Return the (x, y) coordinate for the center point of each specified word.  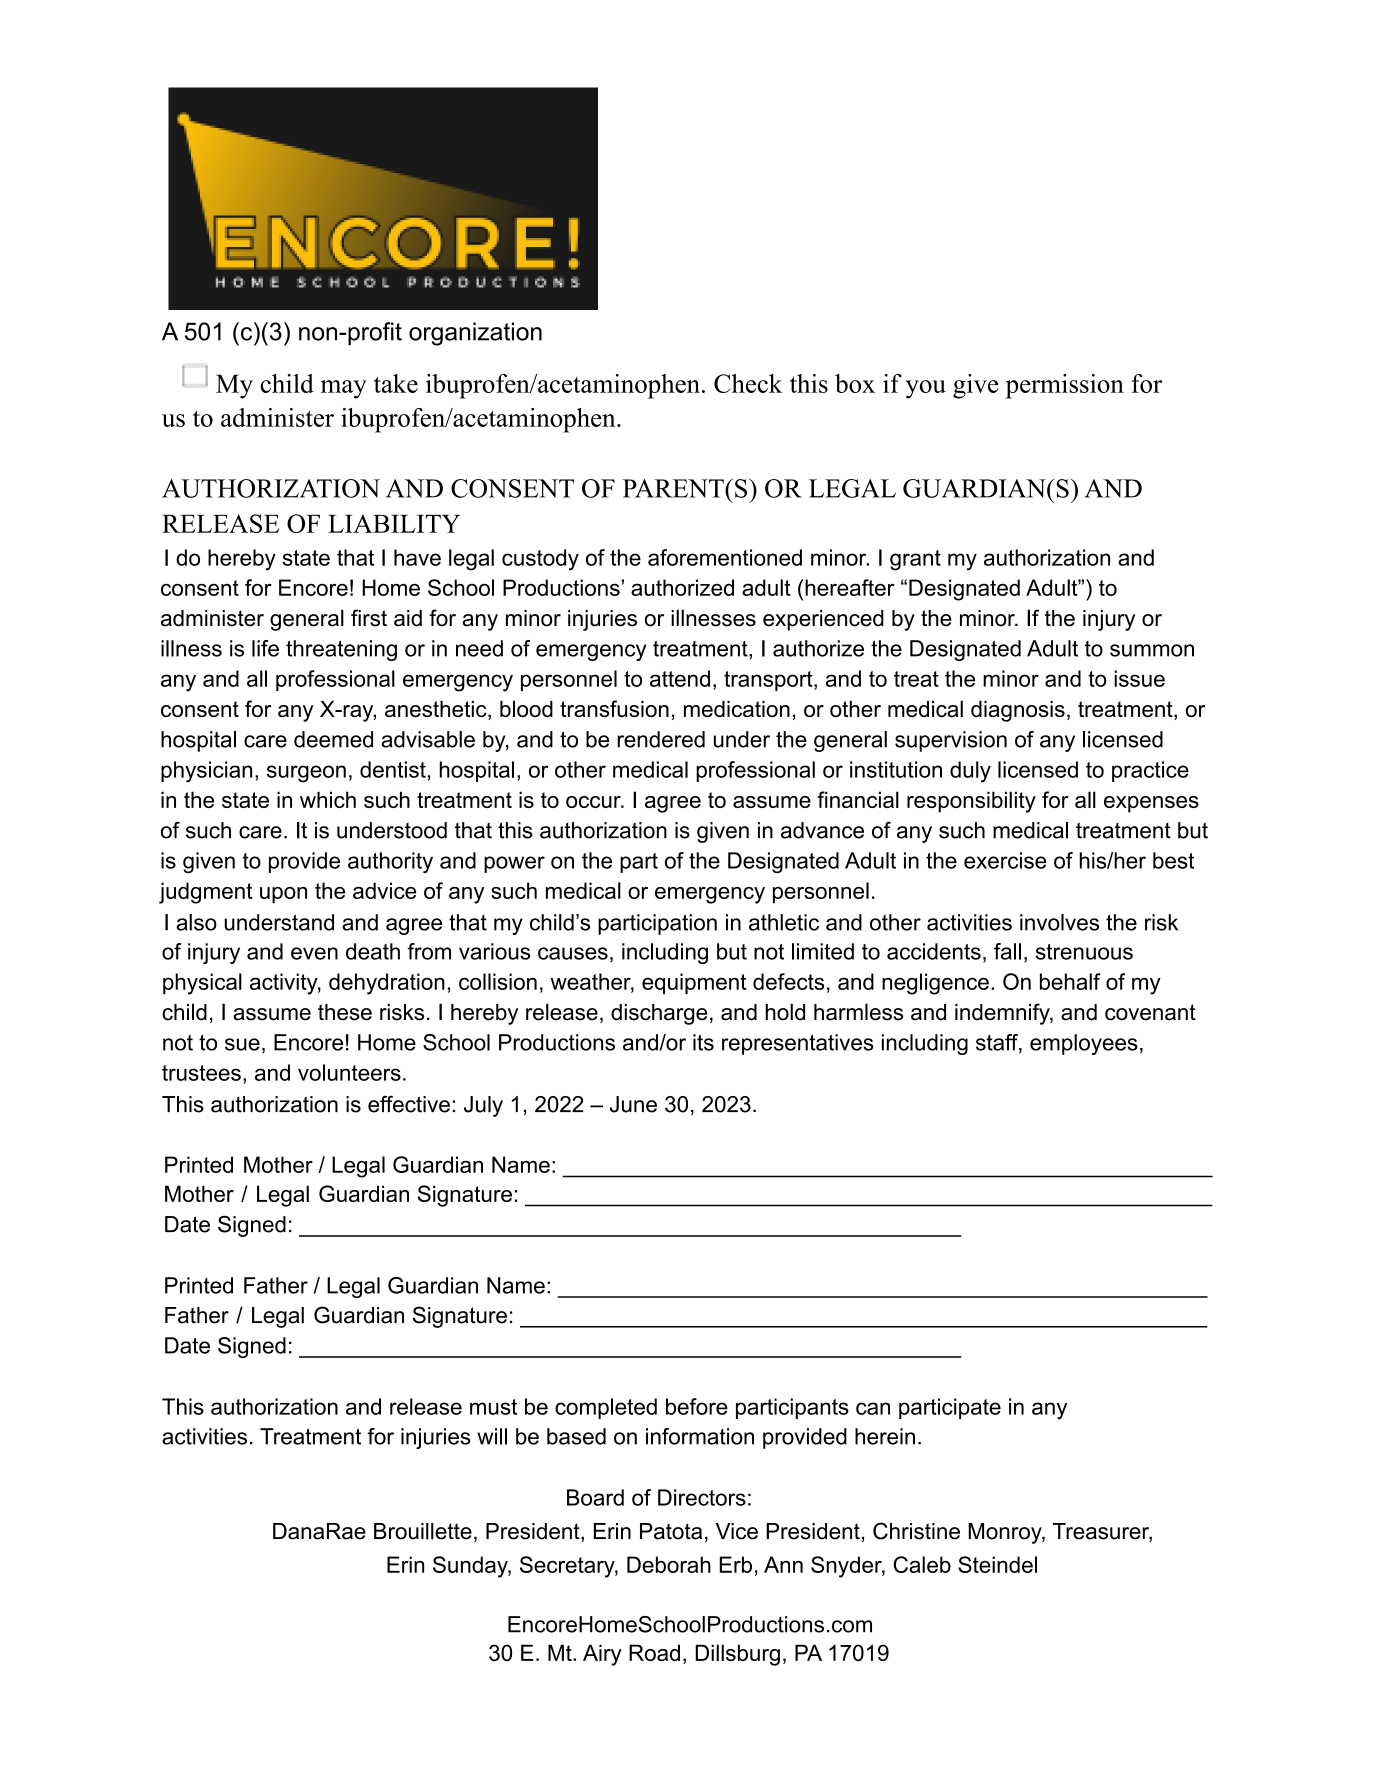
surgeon (306, 774)
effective (409, 1104)
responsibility (971, 802)
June (633, 1104)
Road (654, 1652)
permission (1065, 386)
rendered (661, 739)
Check (748, 383)
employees (1084, 1044)
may (344, 389)
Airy (602, 1655)
